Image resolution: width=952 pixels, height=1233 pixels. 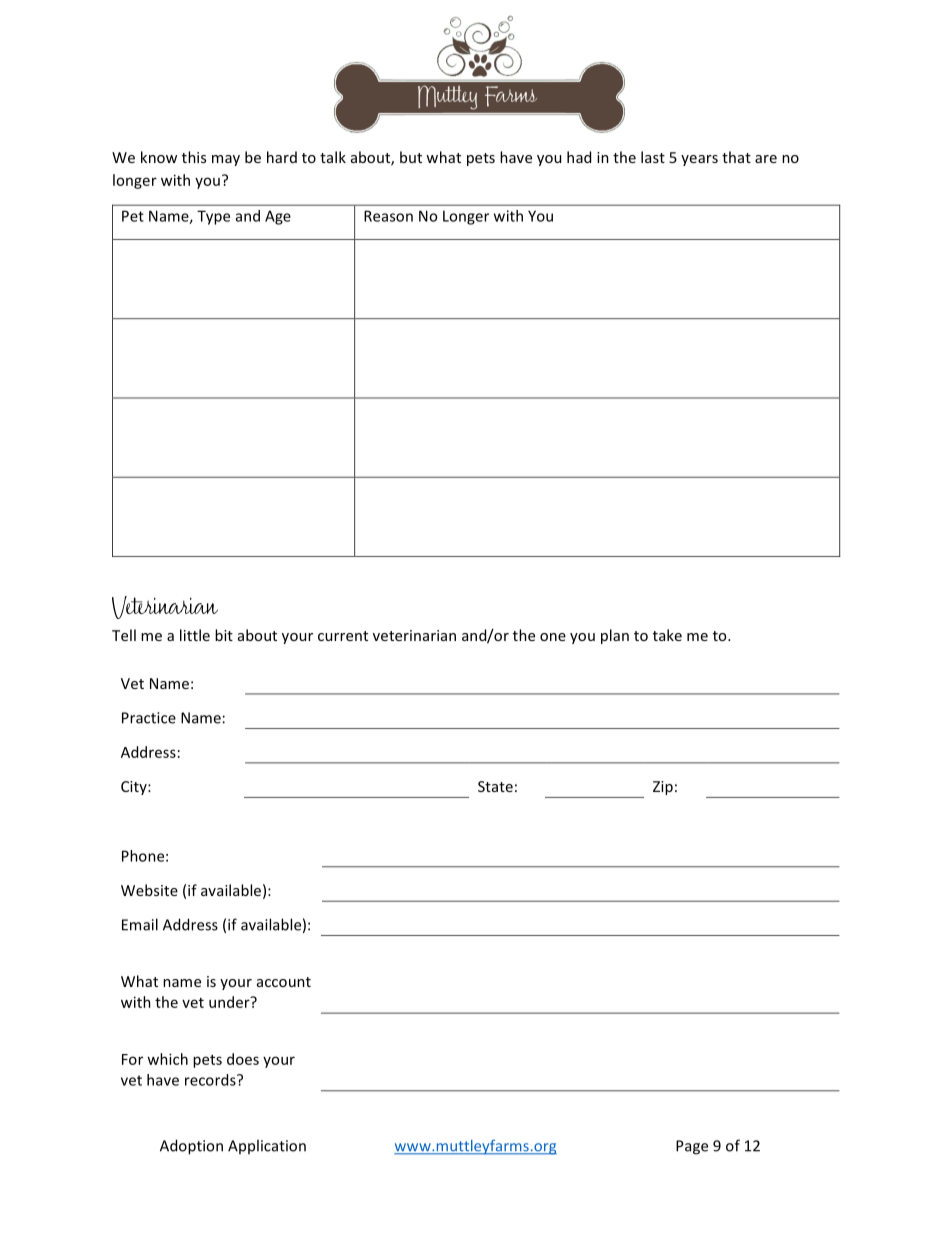 What do you see at coordinates (267, 1146) in the page?
I see `Application` at bounding box center [267, 1146].
